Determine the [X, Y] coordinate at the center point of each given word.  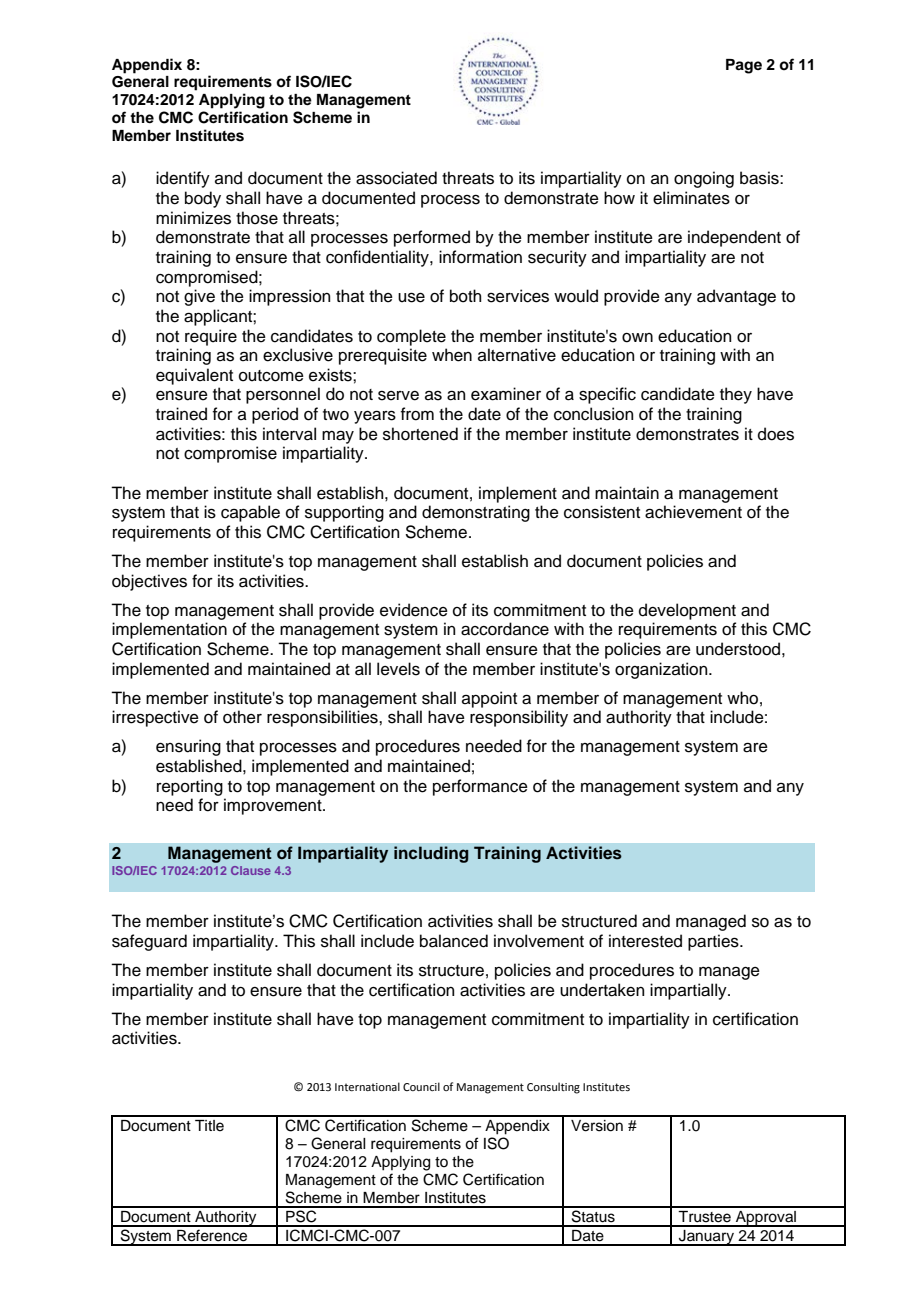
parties [714, 942]
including [431, 854]
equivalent [194, 376]
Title [209, 1126]
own [637, 338]
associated [396, 178]
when [452, 355]
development [687, 611]
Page [744, 66]
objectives [149, 582]
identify [183, 179]
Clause [251, 870]
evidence [414, 610]
